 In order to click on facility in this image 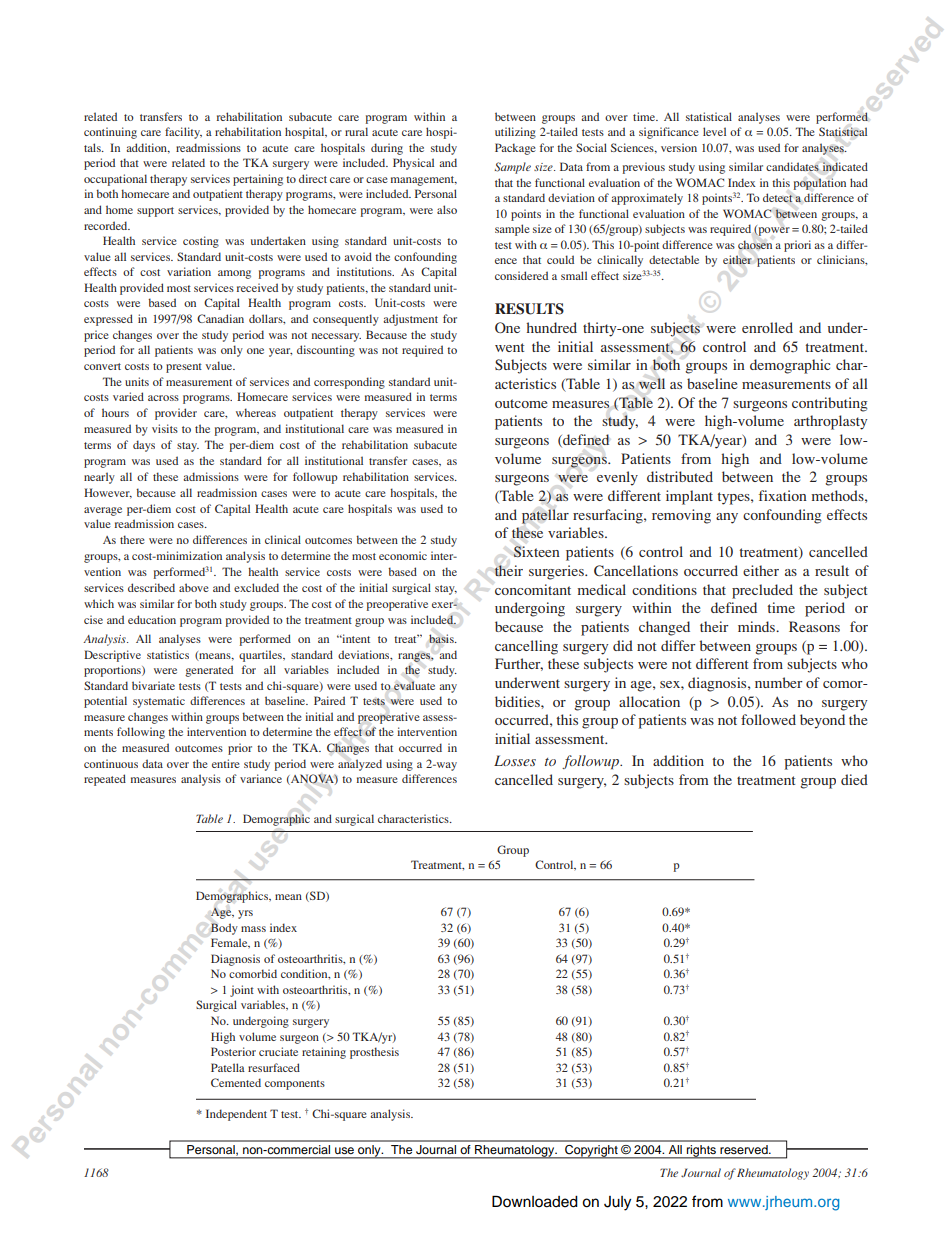, I will do `click(183, 133)`.
